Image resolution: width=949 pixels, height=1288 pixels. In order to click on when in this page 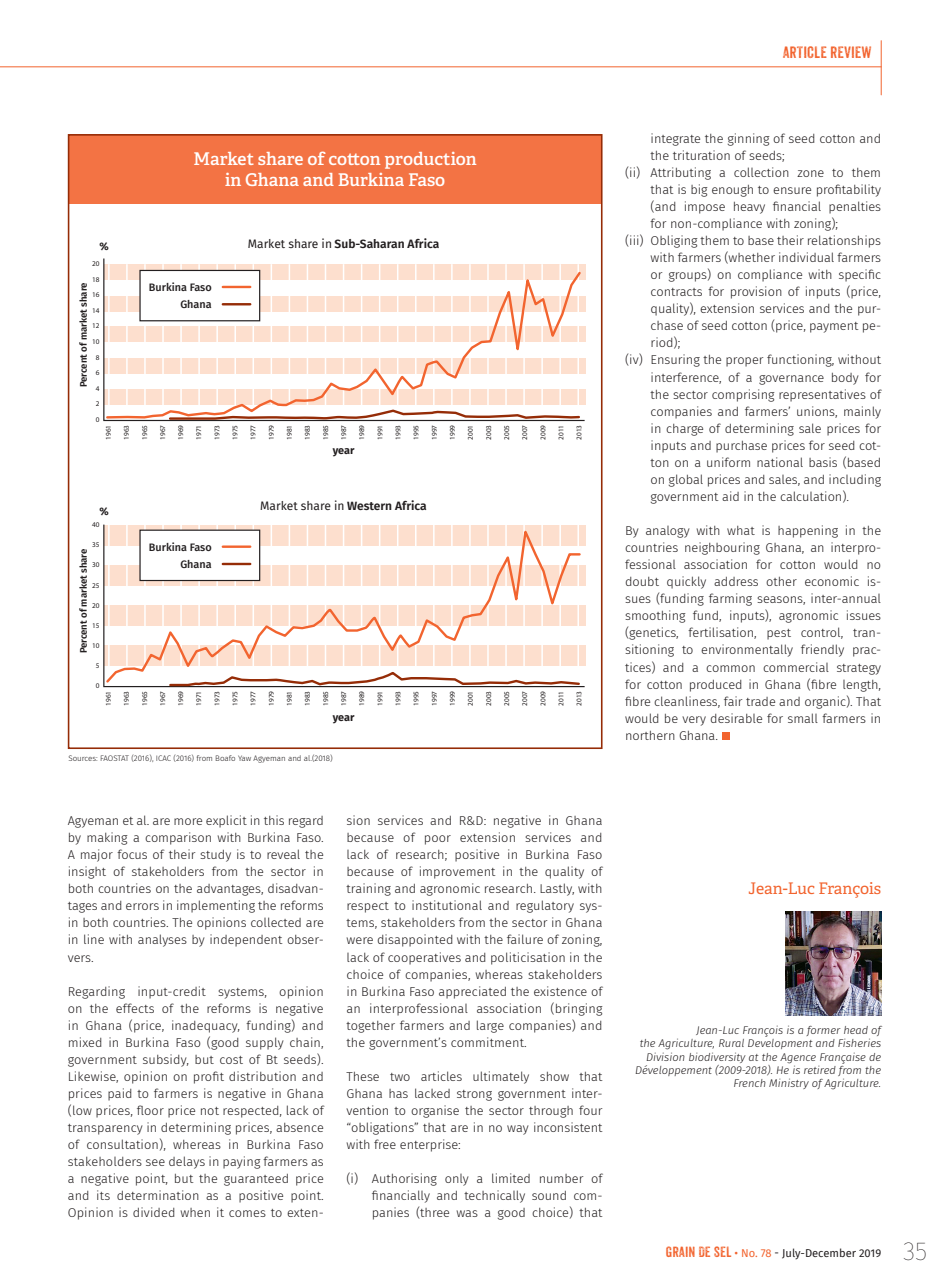, I will do `click(195, 1212)`.
